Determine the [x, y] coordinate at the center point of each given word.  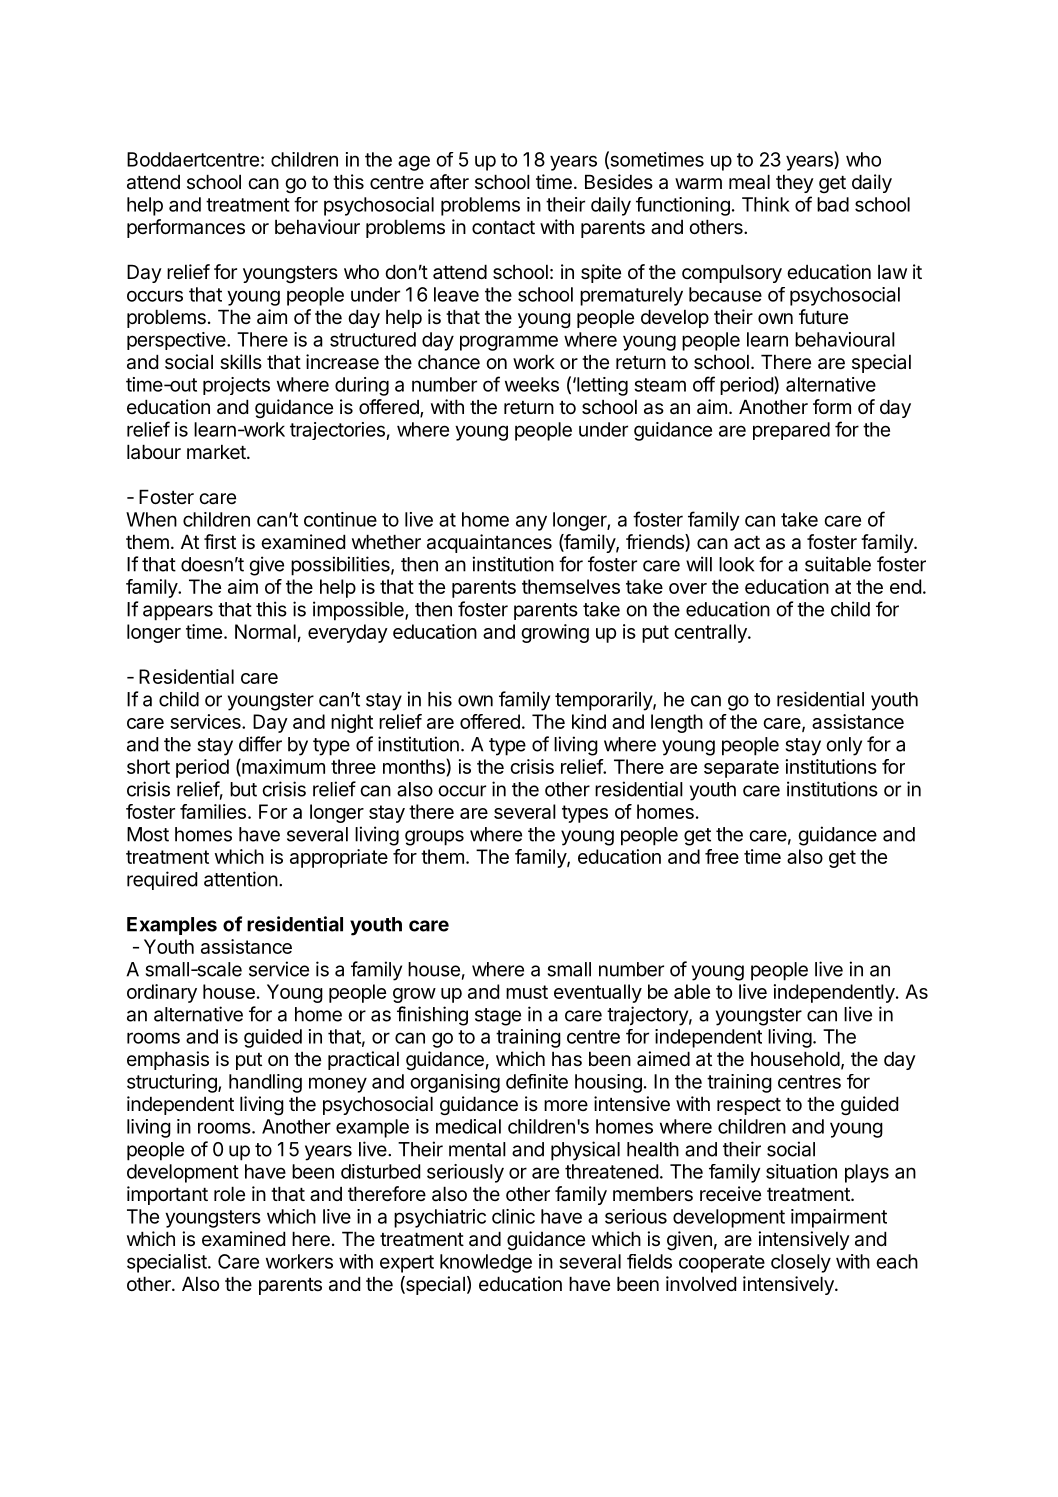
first [220, 542]
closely [801, 1263]
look [736, 564]
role [229, 1193]
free [722, 856]
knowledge [486, 1263]
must [527, 992]
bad [833, 204]
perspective [177, 341]
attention [241, 879]
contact [503, 228]
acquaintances [489, 543]
